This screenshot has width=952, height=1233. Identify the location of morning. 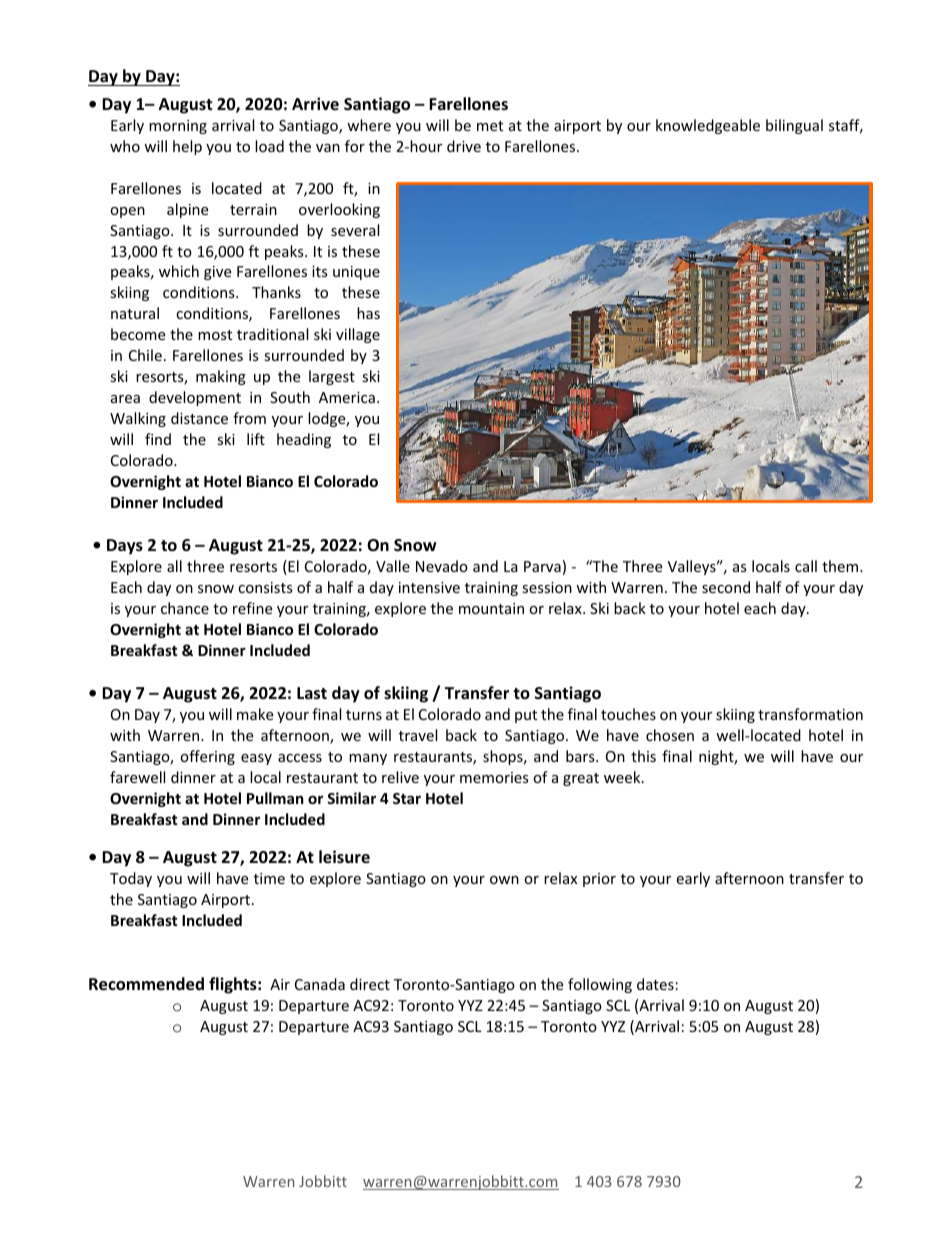
(178, 127).
